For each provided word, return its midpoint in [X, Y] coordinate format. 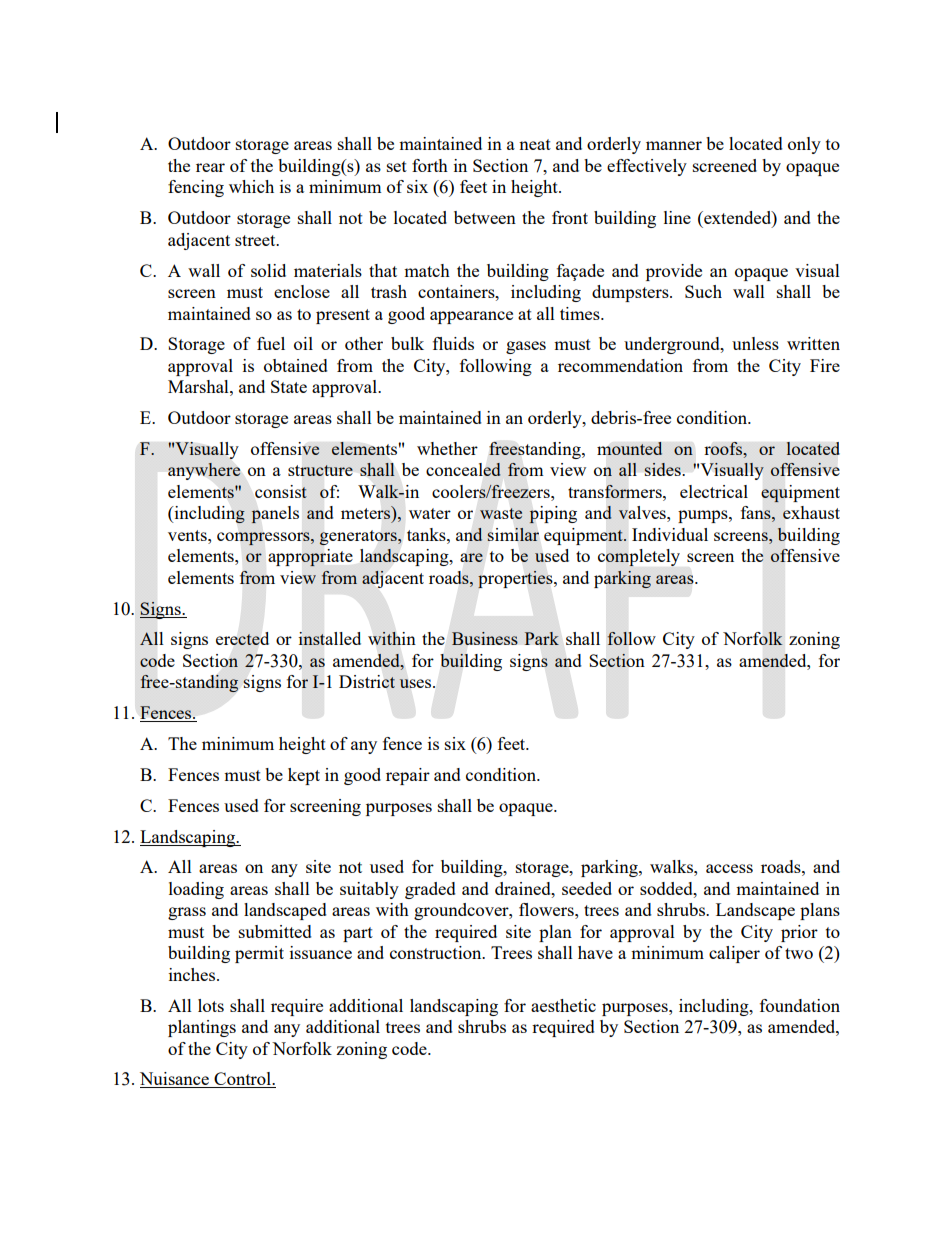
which [251, 186]
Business [485, 638]
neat [535, 144]
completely [639, 557]
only [804, 145]
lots [211, 1005]
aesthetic [563, 1005]
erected [242, 638]
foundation [800, 1005]
